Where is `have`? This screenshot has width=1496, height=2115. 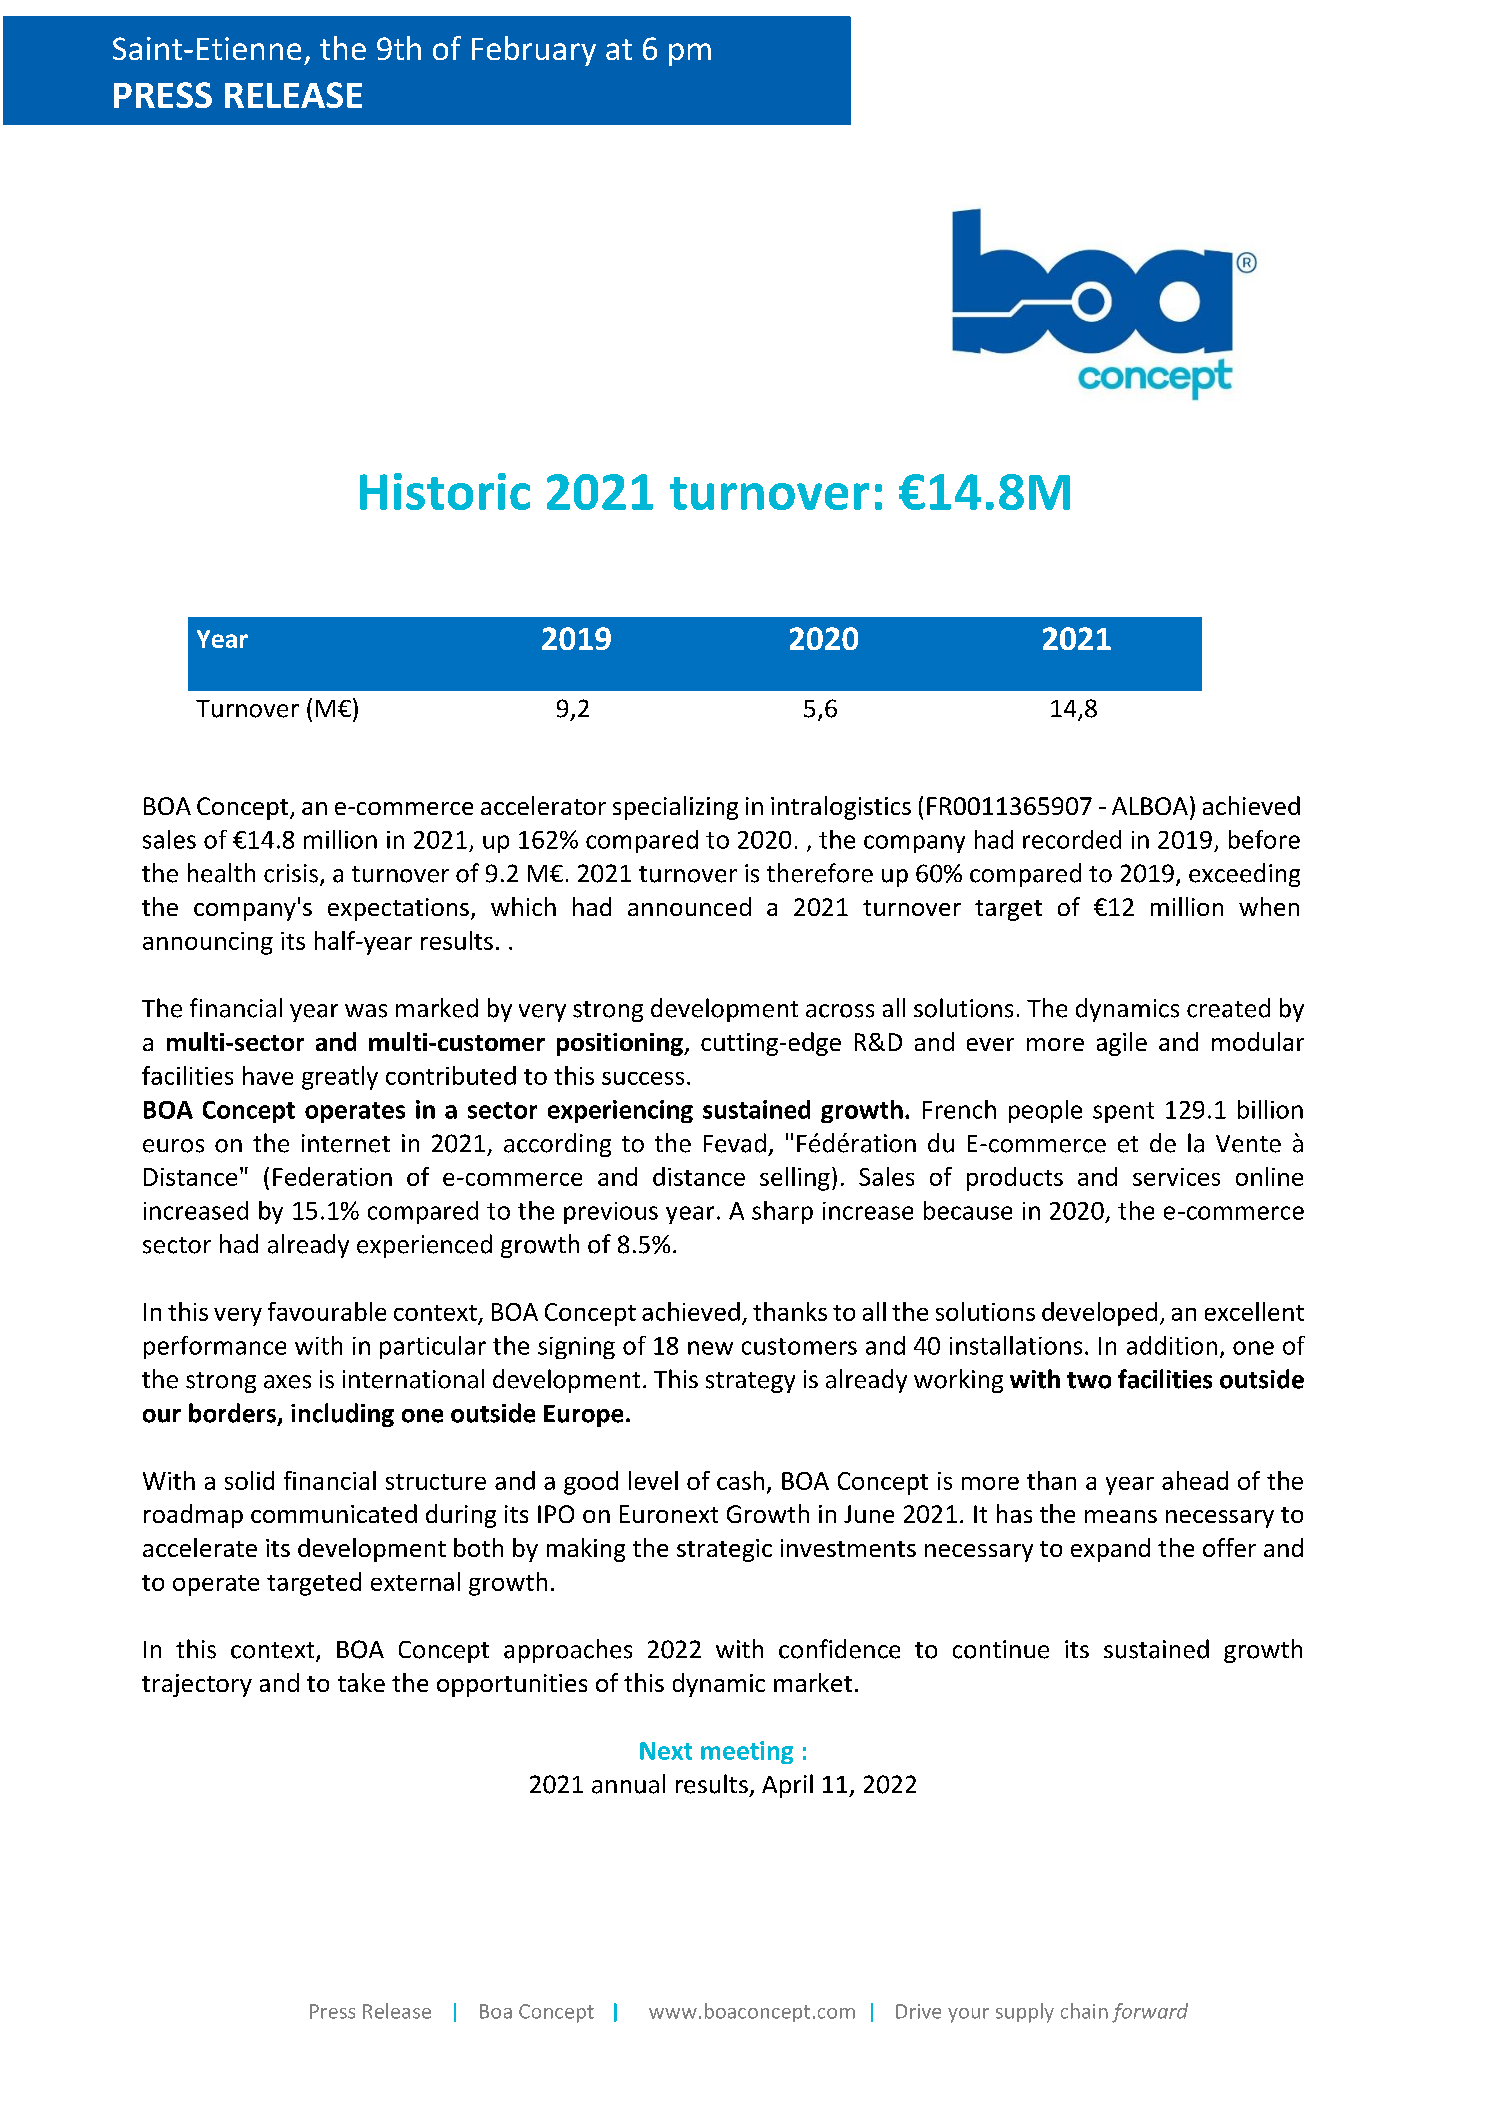
have is located at coordinates (268, 1075).
